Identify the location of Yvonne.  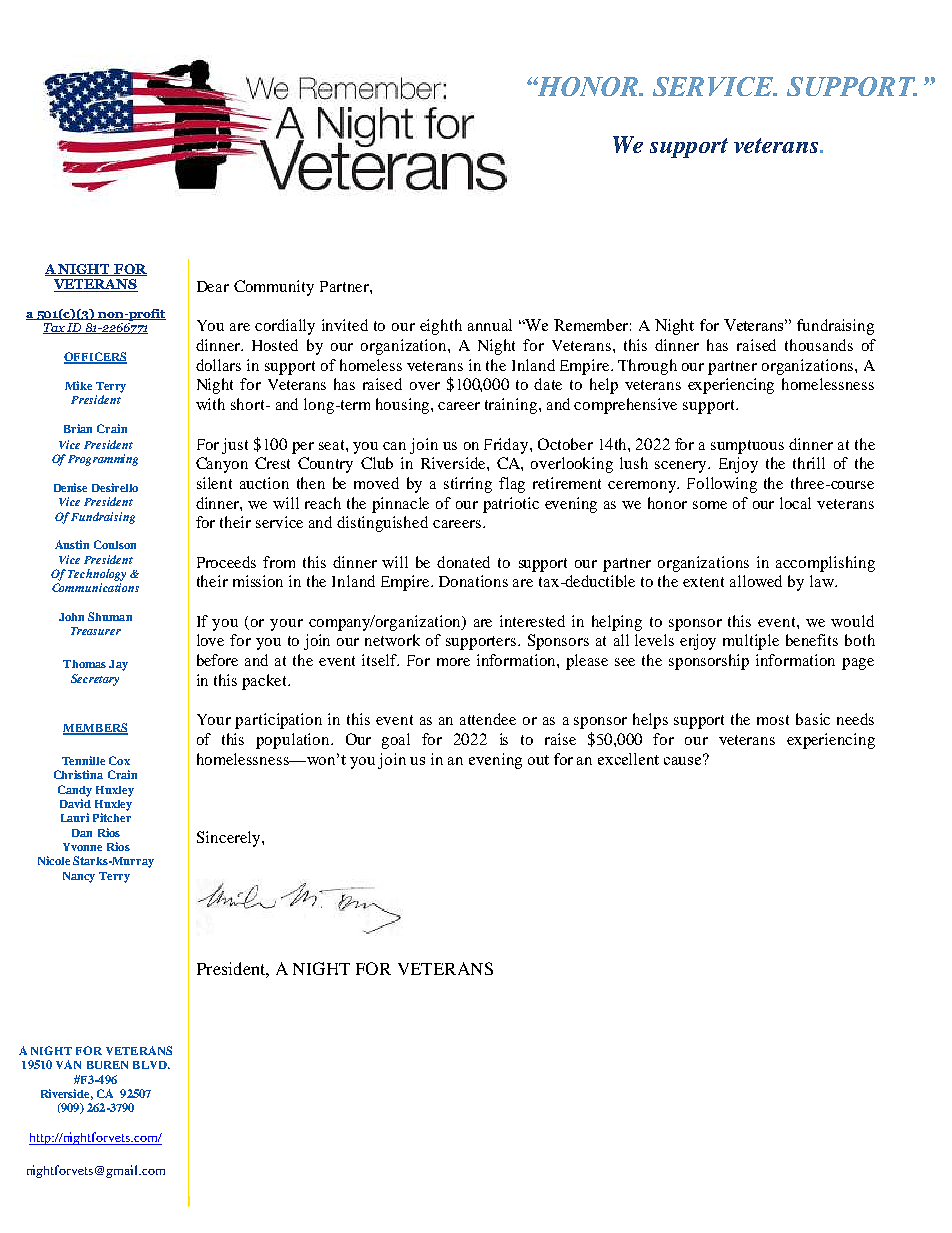
(82, 847).
